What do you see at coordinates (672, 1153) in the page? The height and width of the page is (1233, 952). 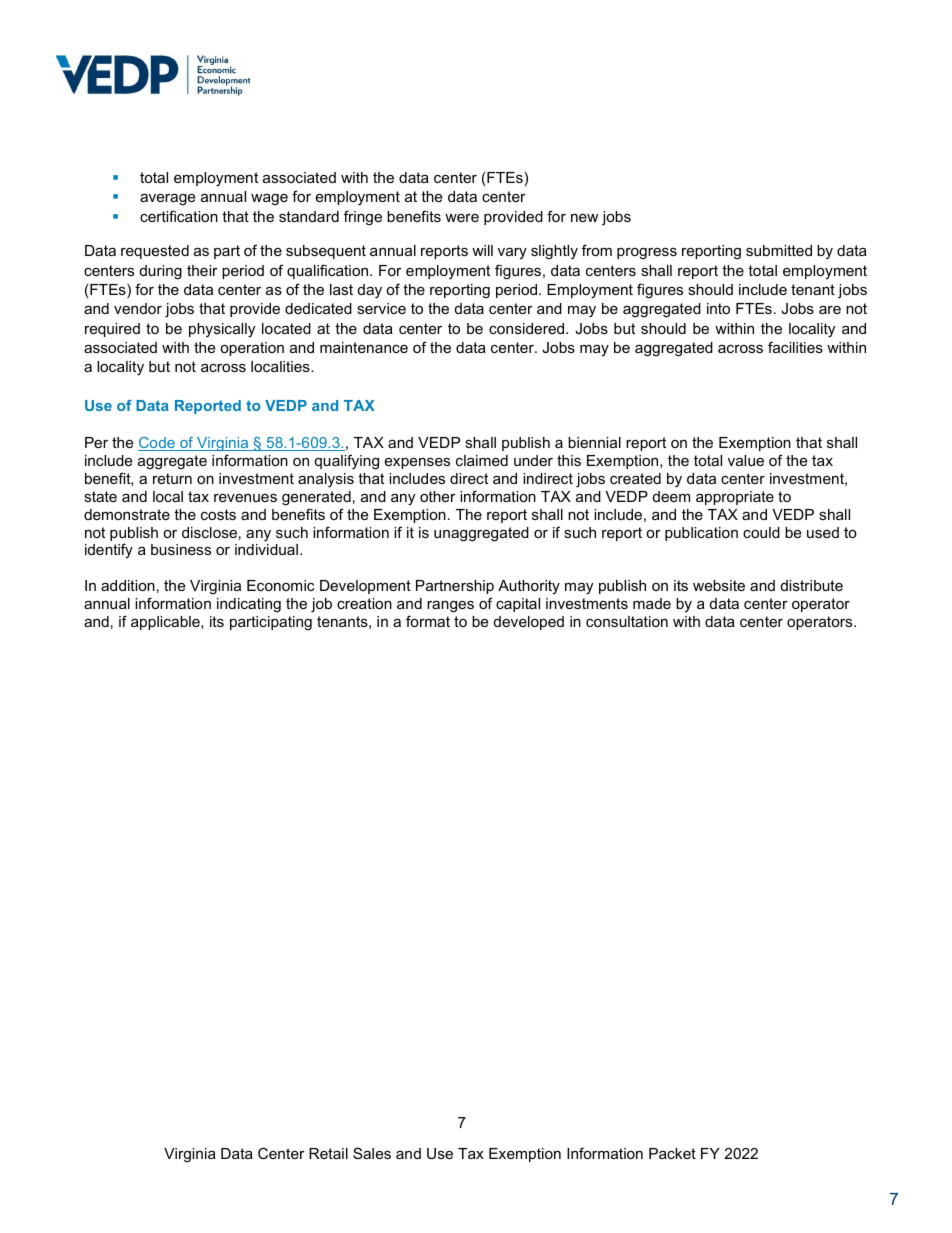 I see `Packet` at bounding box center [672, 1153].
